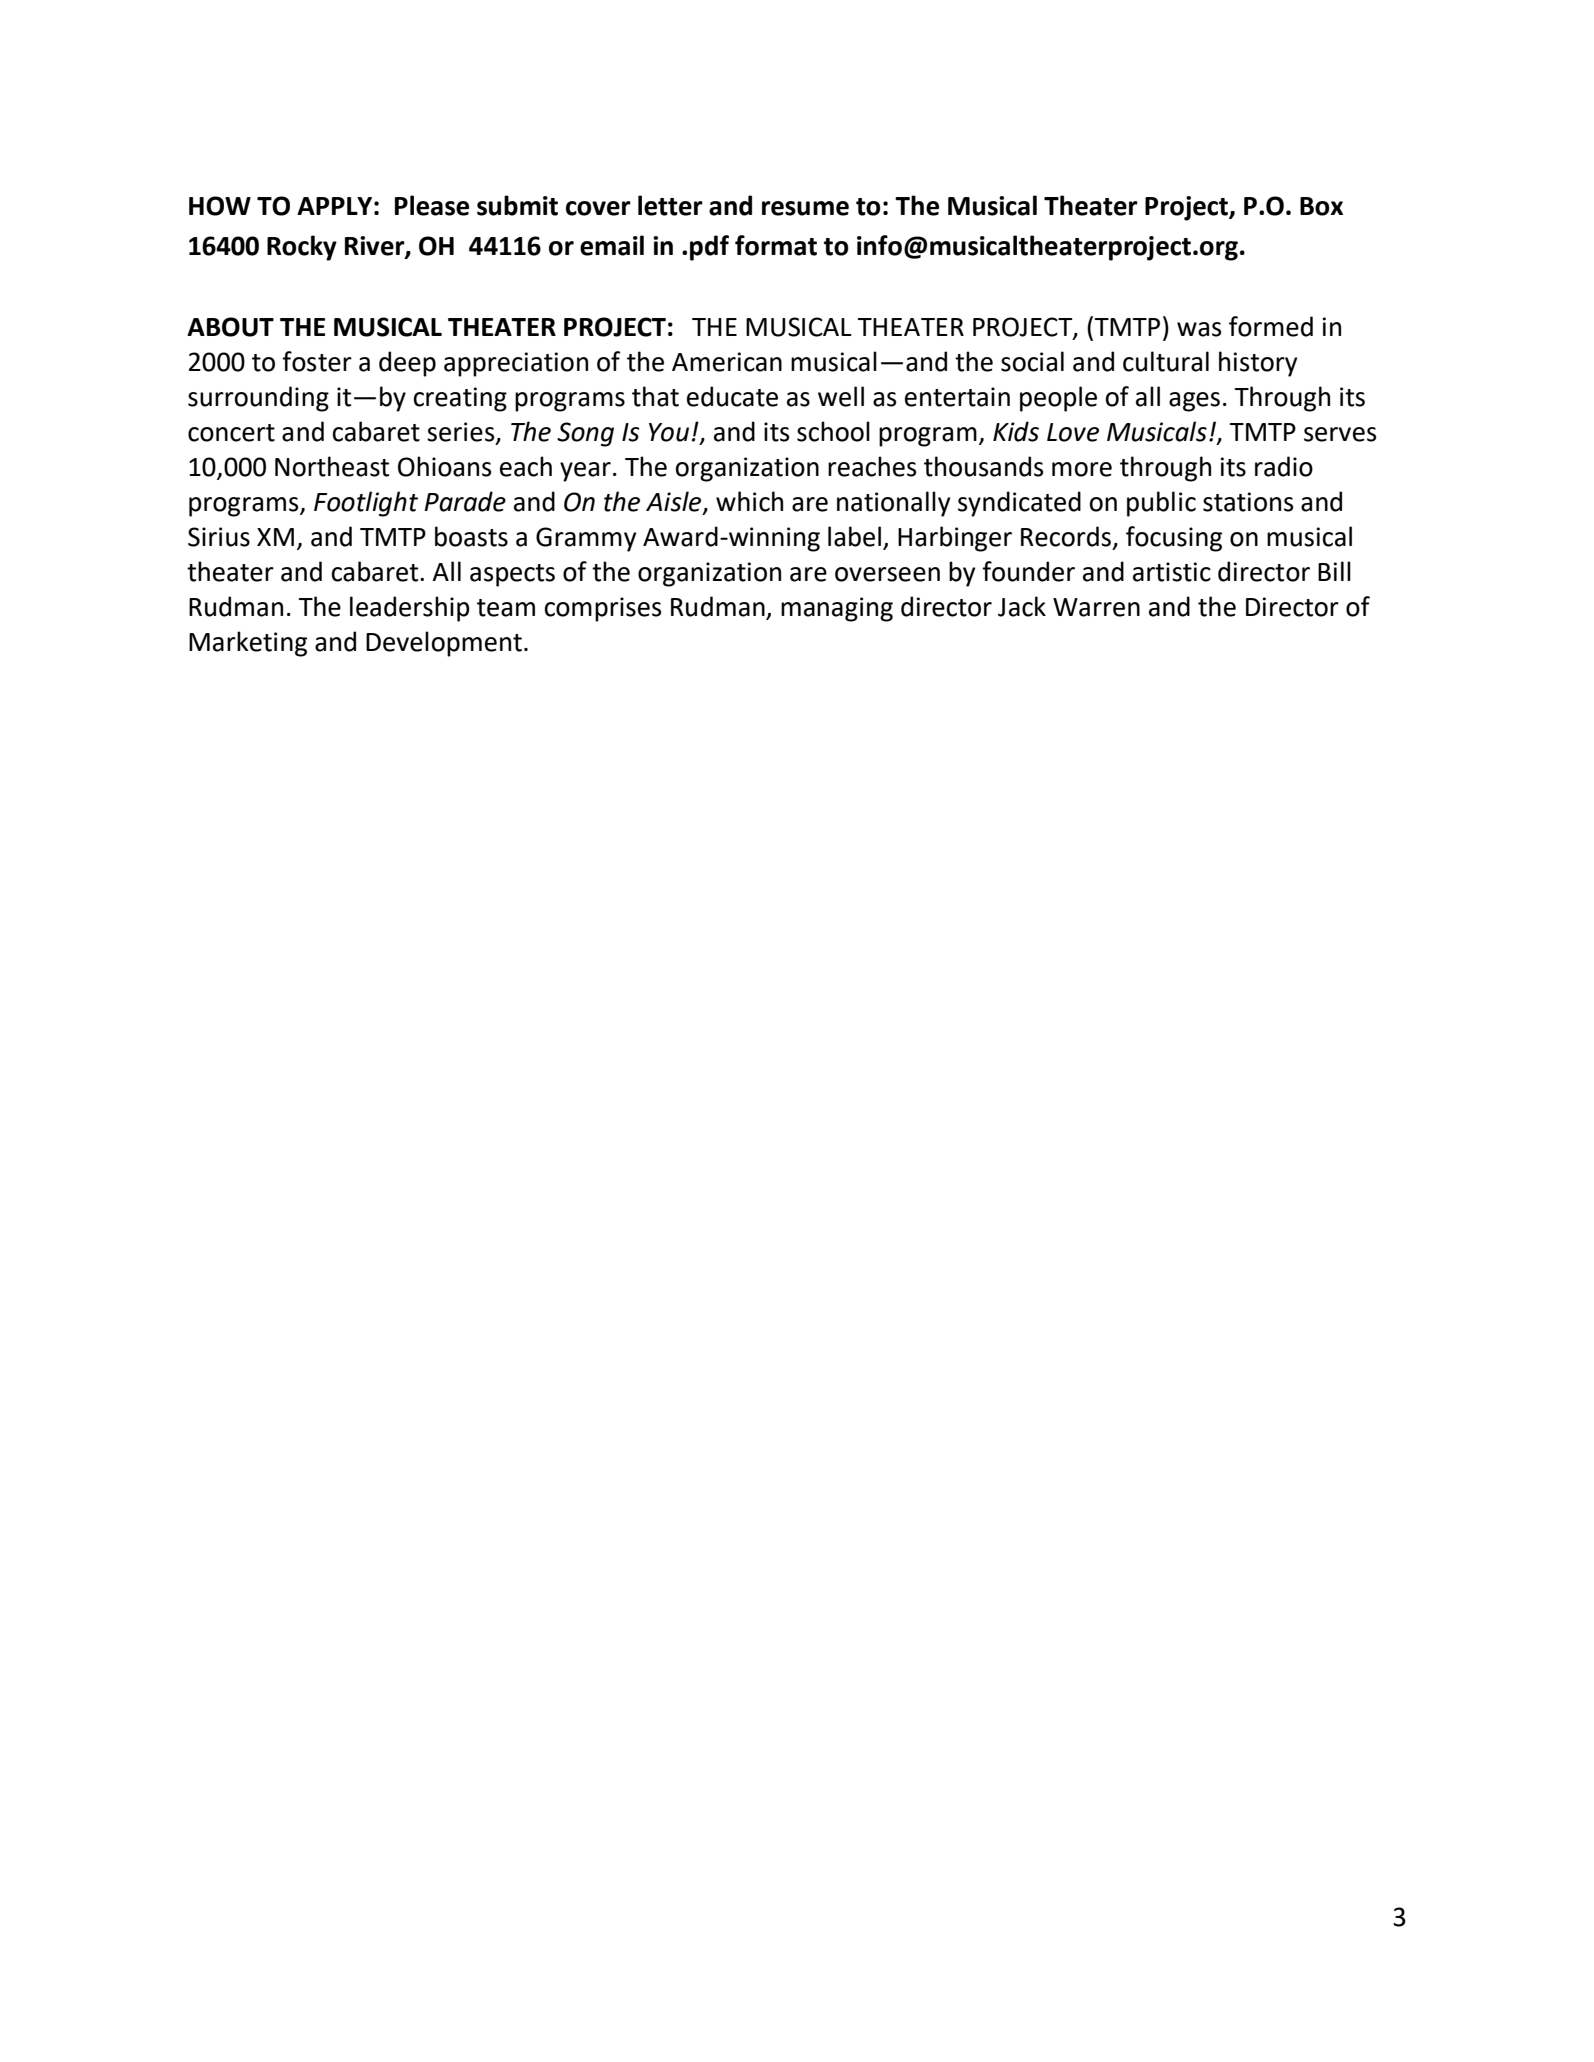  What do you see at coordinates (1321, 206) in the document?
I see `Box` at bounding box center [1321, 206].
